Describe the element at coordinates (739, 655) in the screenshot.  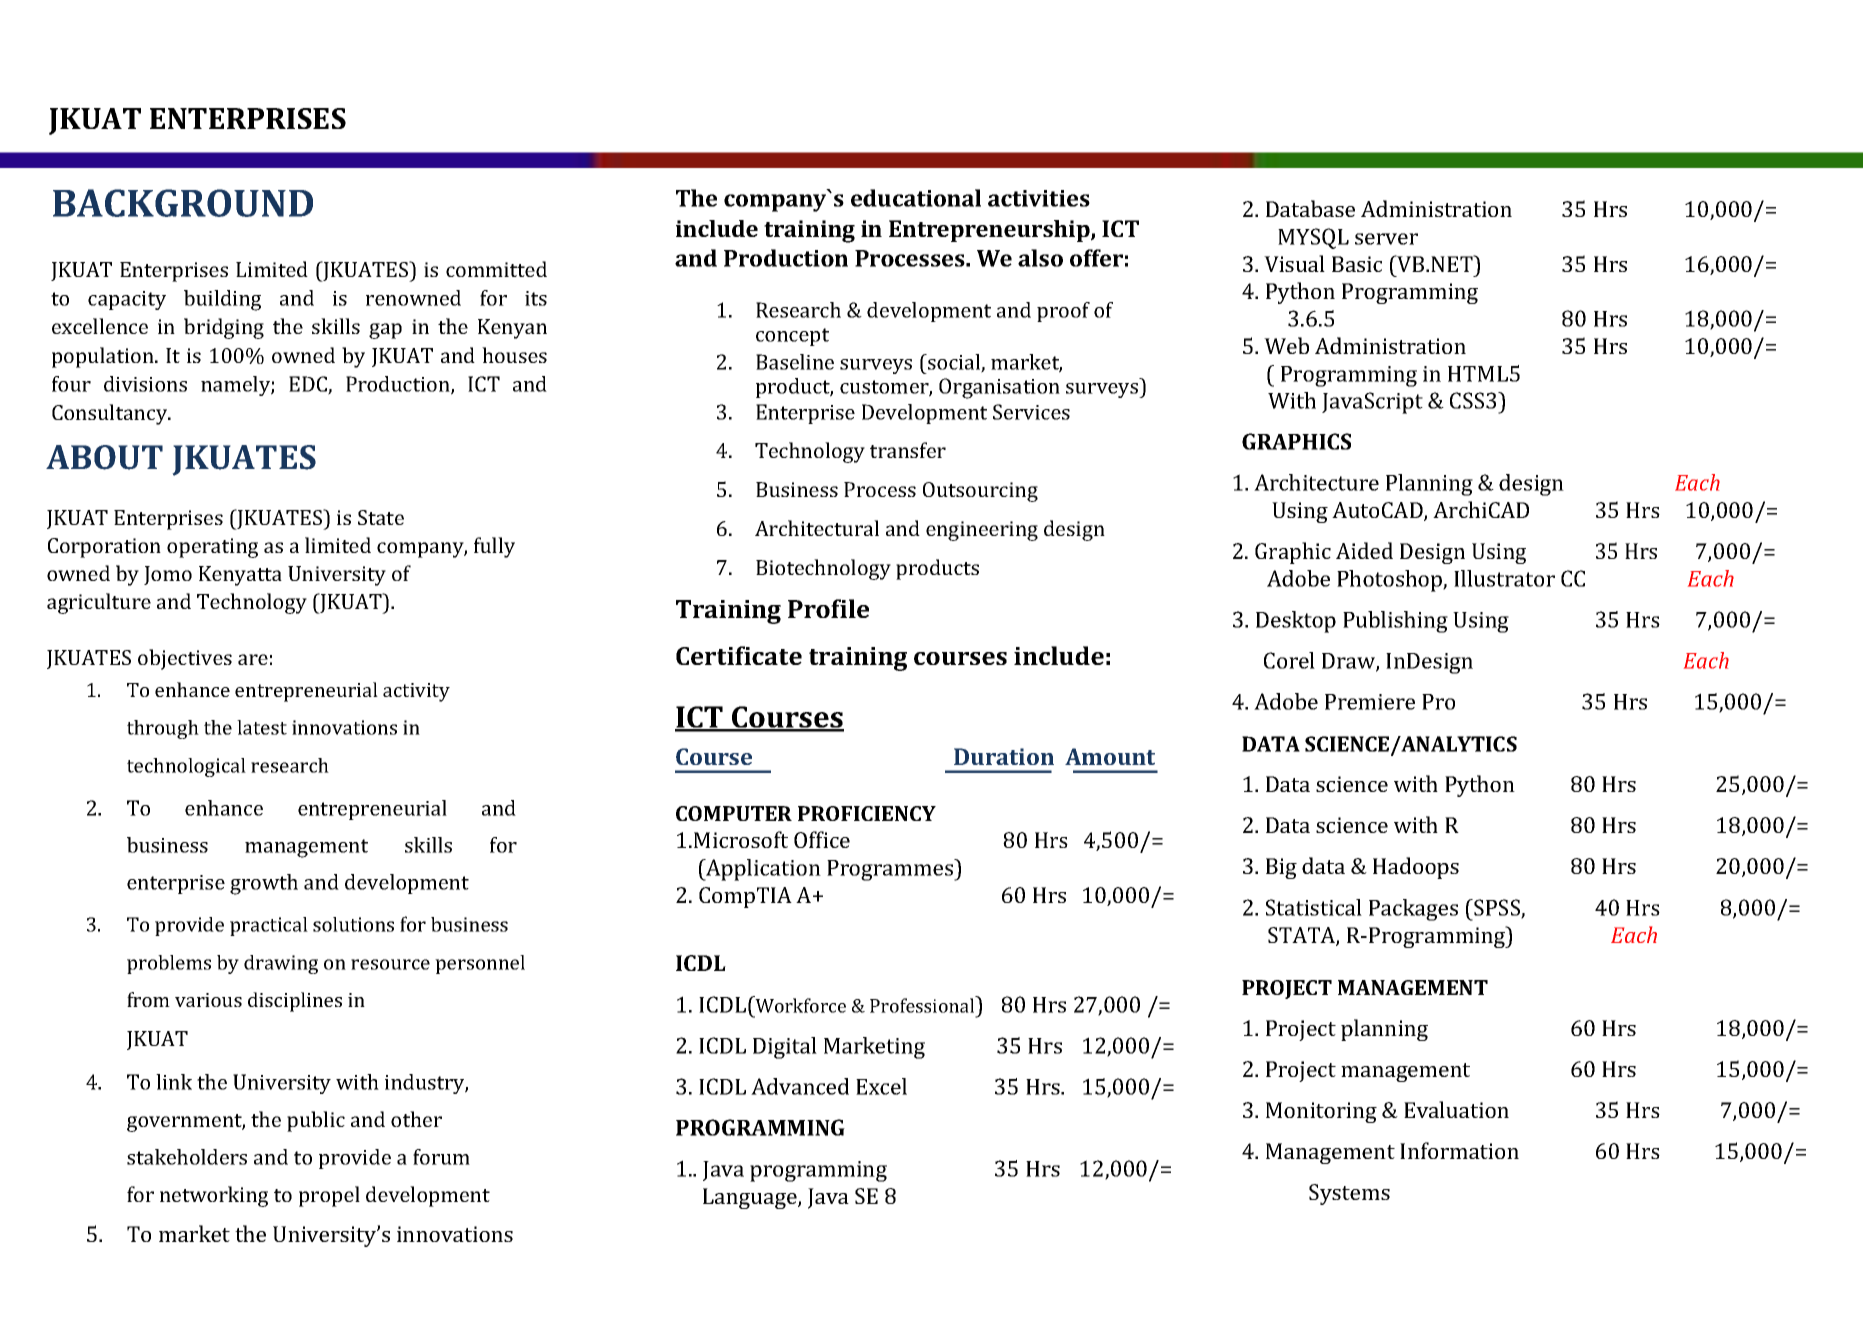
I see `Certificate` at that location.
